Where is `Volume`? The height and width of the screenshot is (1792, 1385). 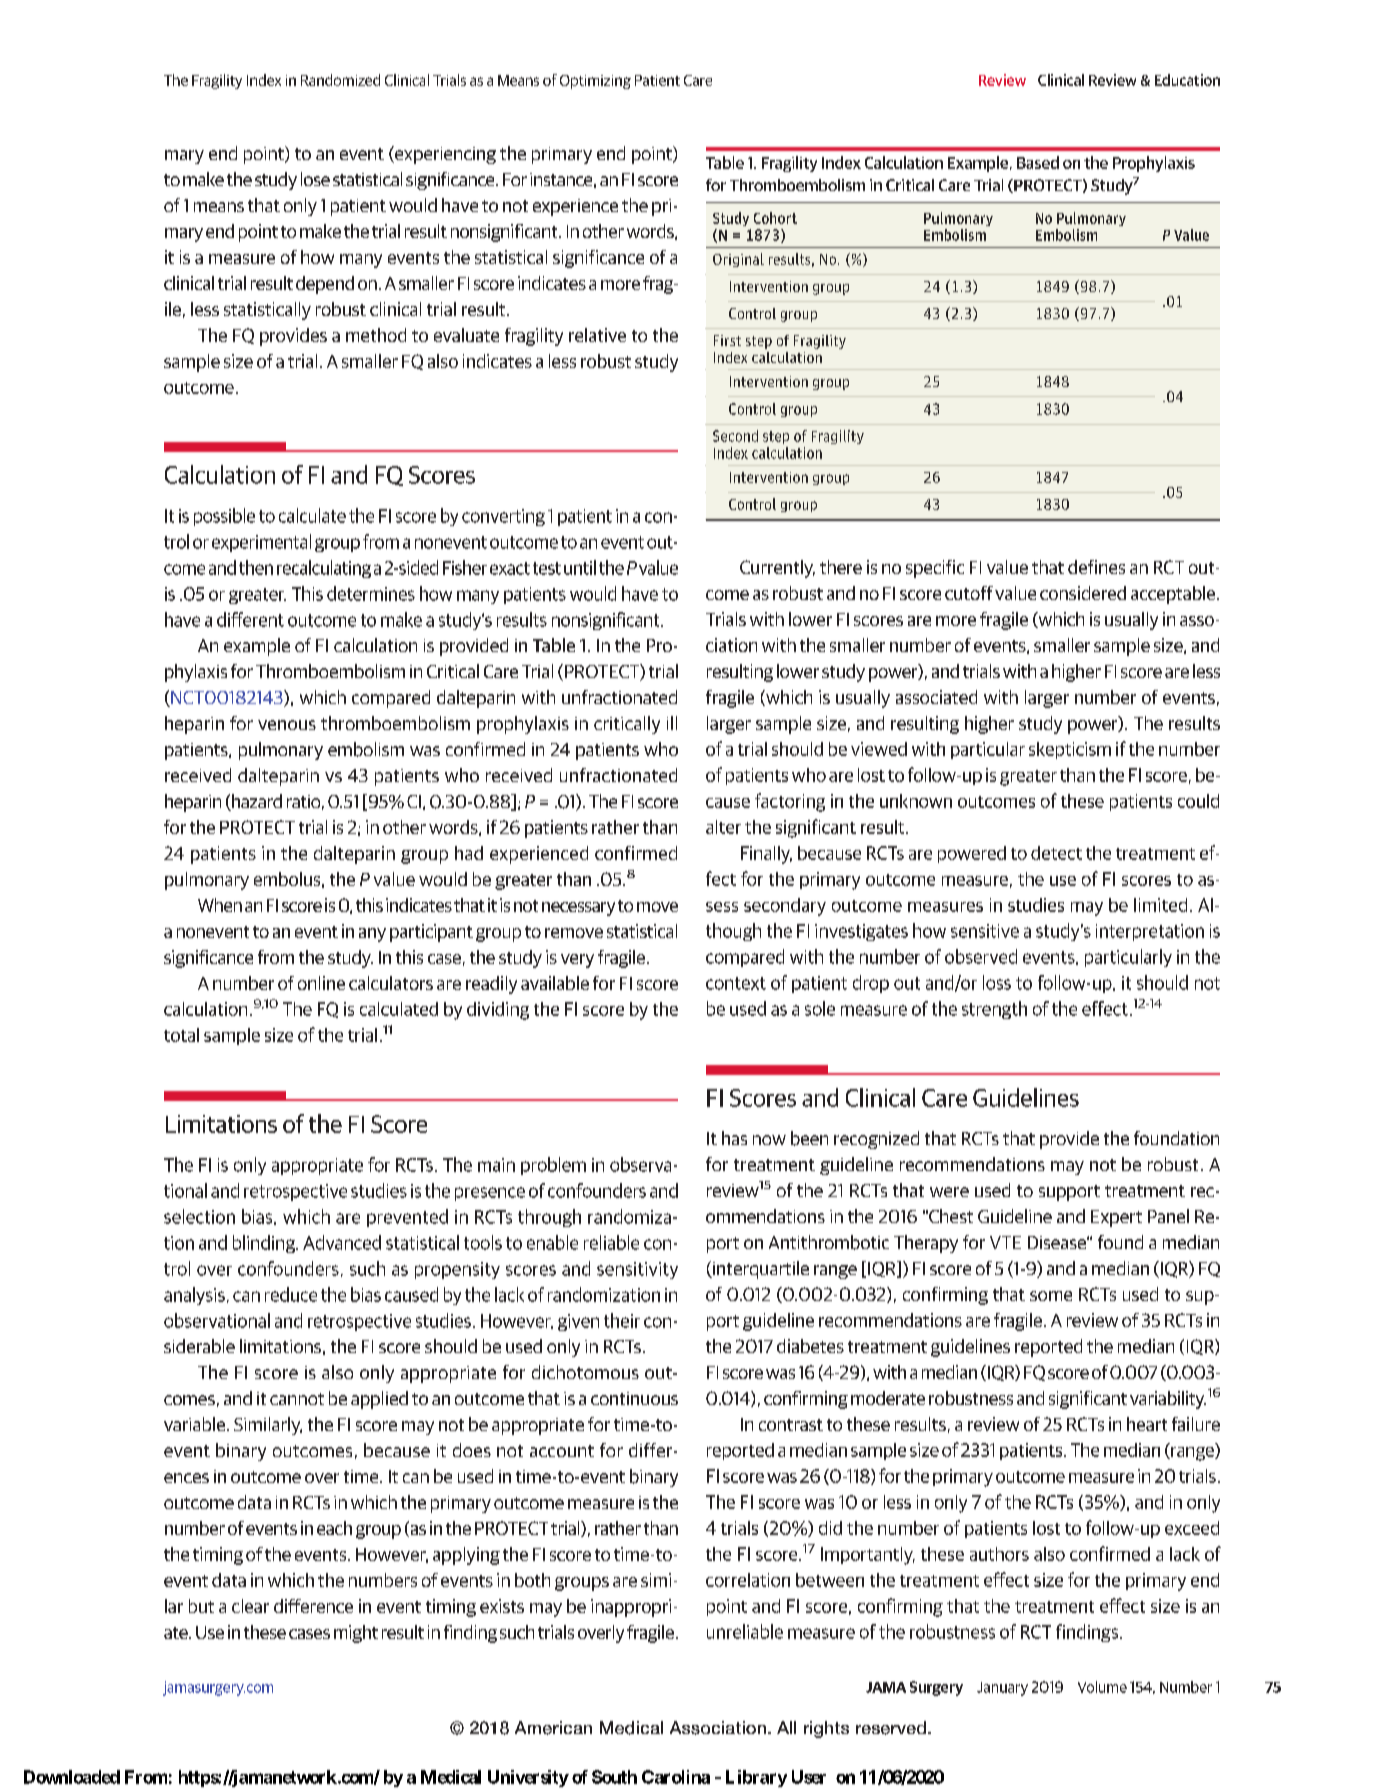
Volume is located at coordinates (1102, 1687).
